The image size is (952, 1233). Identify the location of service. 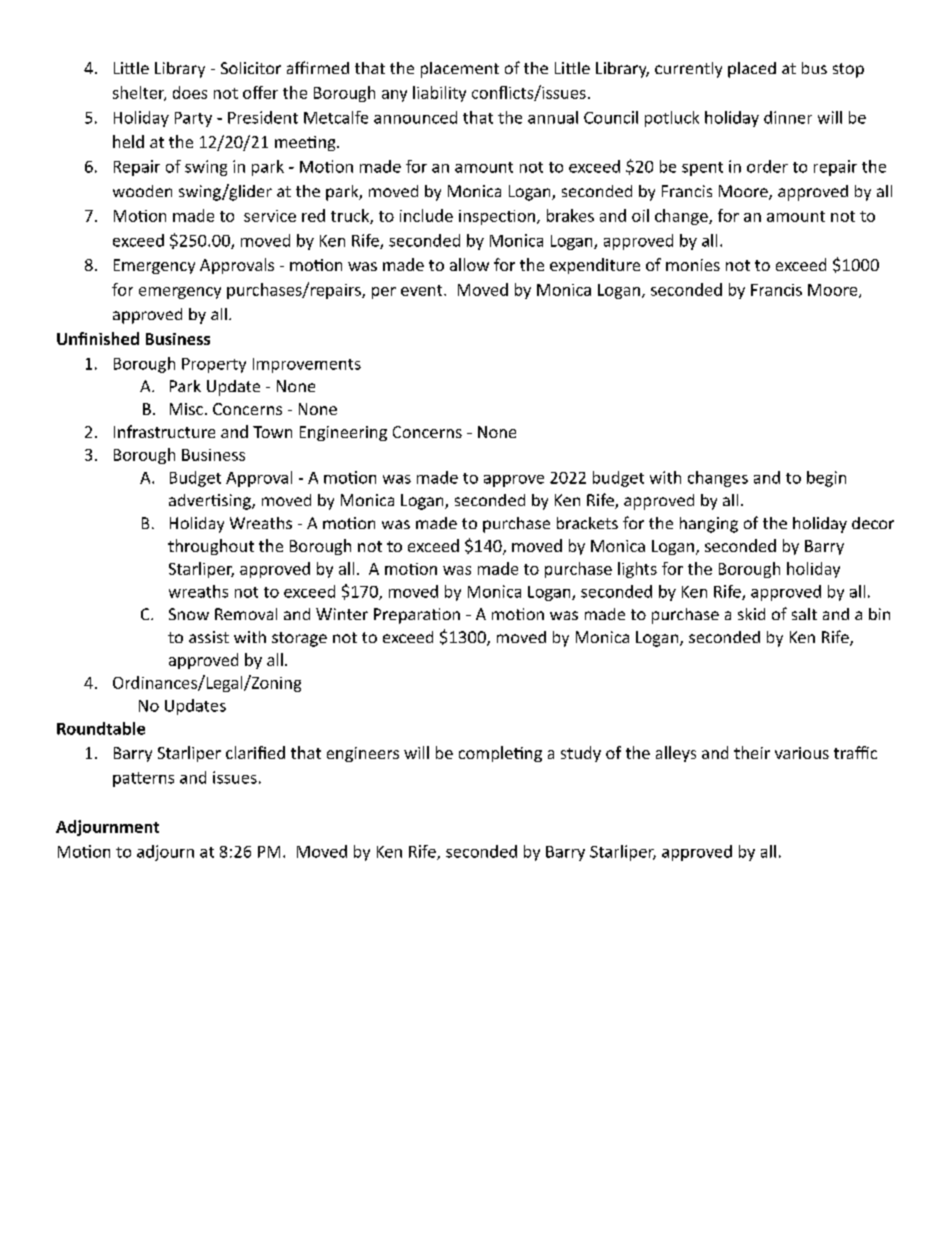
(270, 216).
